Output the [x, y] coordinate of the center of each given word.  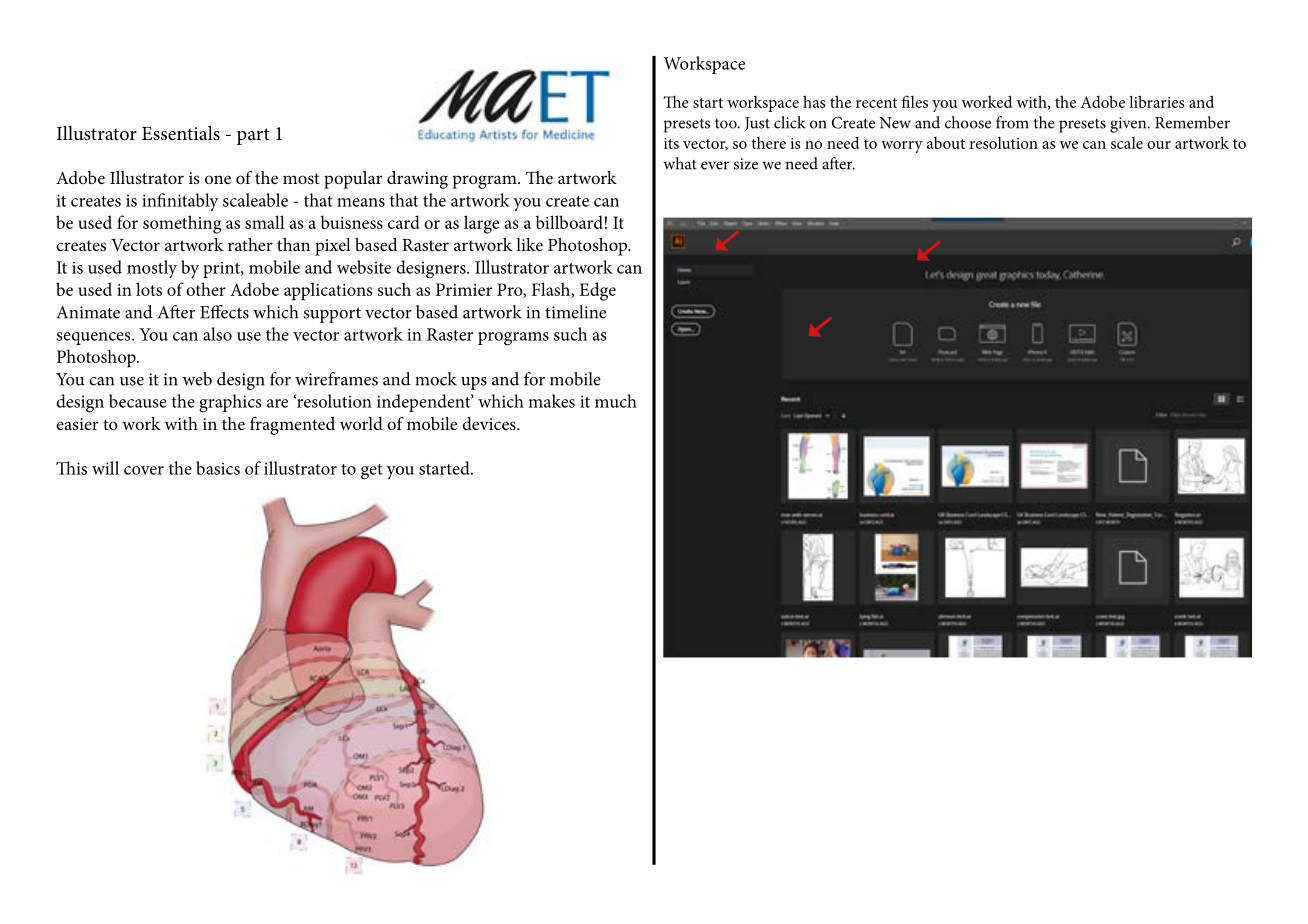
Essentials [181, 133]
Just [757, 124]
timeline [575, 312]
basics [218, 468]
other [206, 289]
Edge [597, 291]
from [1012, 122]
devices [490, 423]
